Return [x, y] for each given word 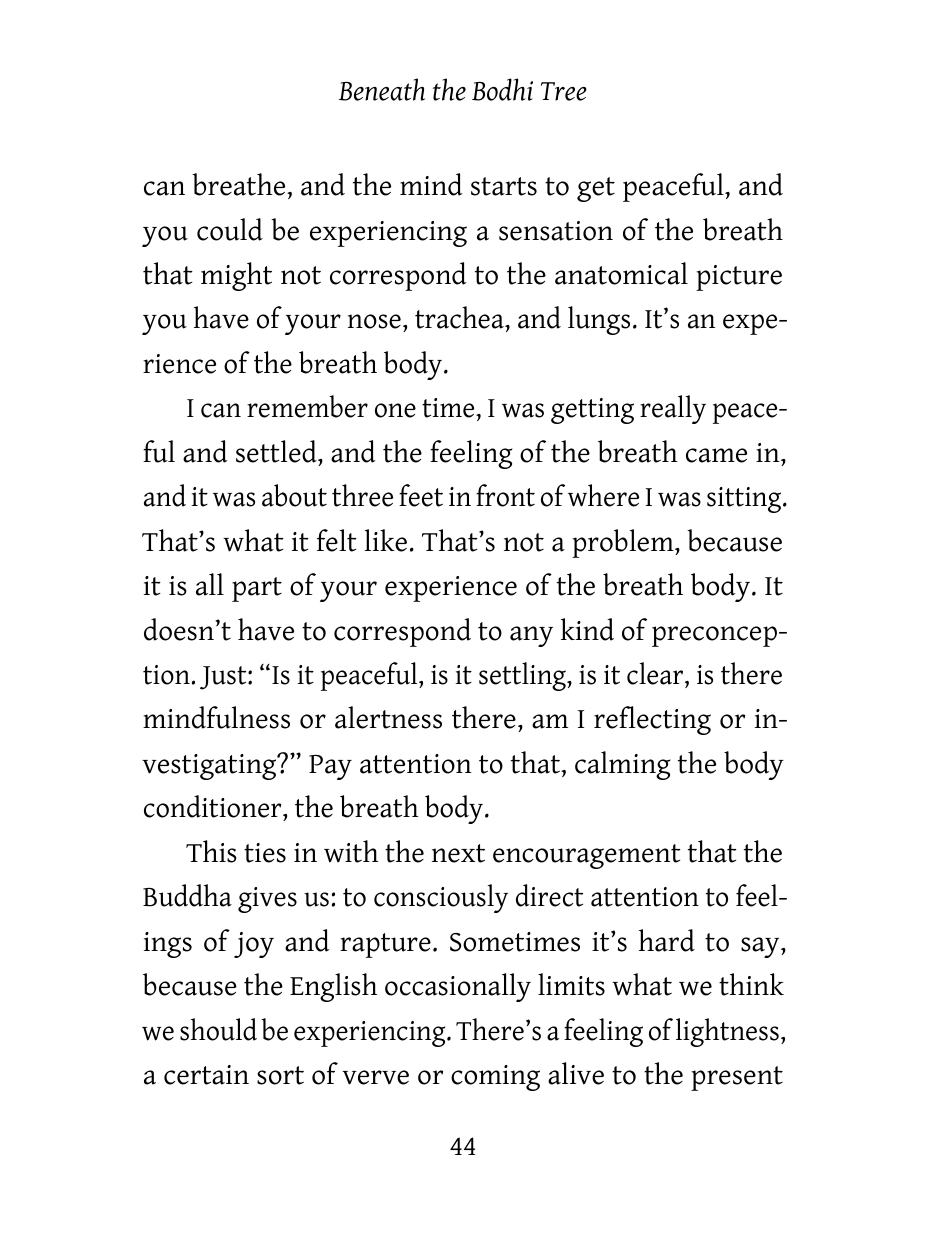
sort [280, 1075]
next [458, 853]
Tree [564, 91]
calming [622, 765]
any [531, 636]
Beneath [382, 89]
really [673, 409]
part [257, 589]
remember [307, 406]
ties [265, 853]
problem [624, 543]
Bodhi [502, 89]
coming [495, 1078]
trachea [460, 317]
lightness [727, 1032]
